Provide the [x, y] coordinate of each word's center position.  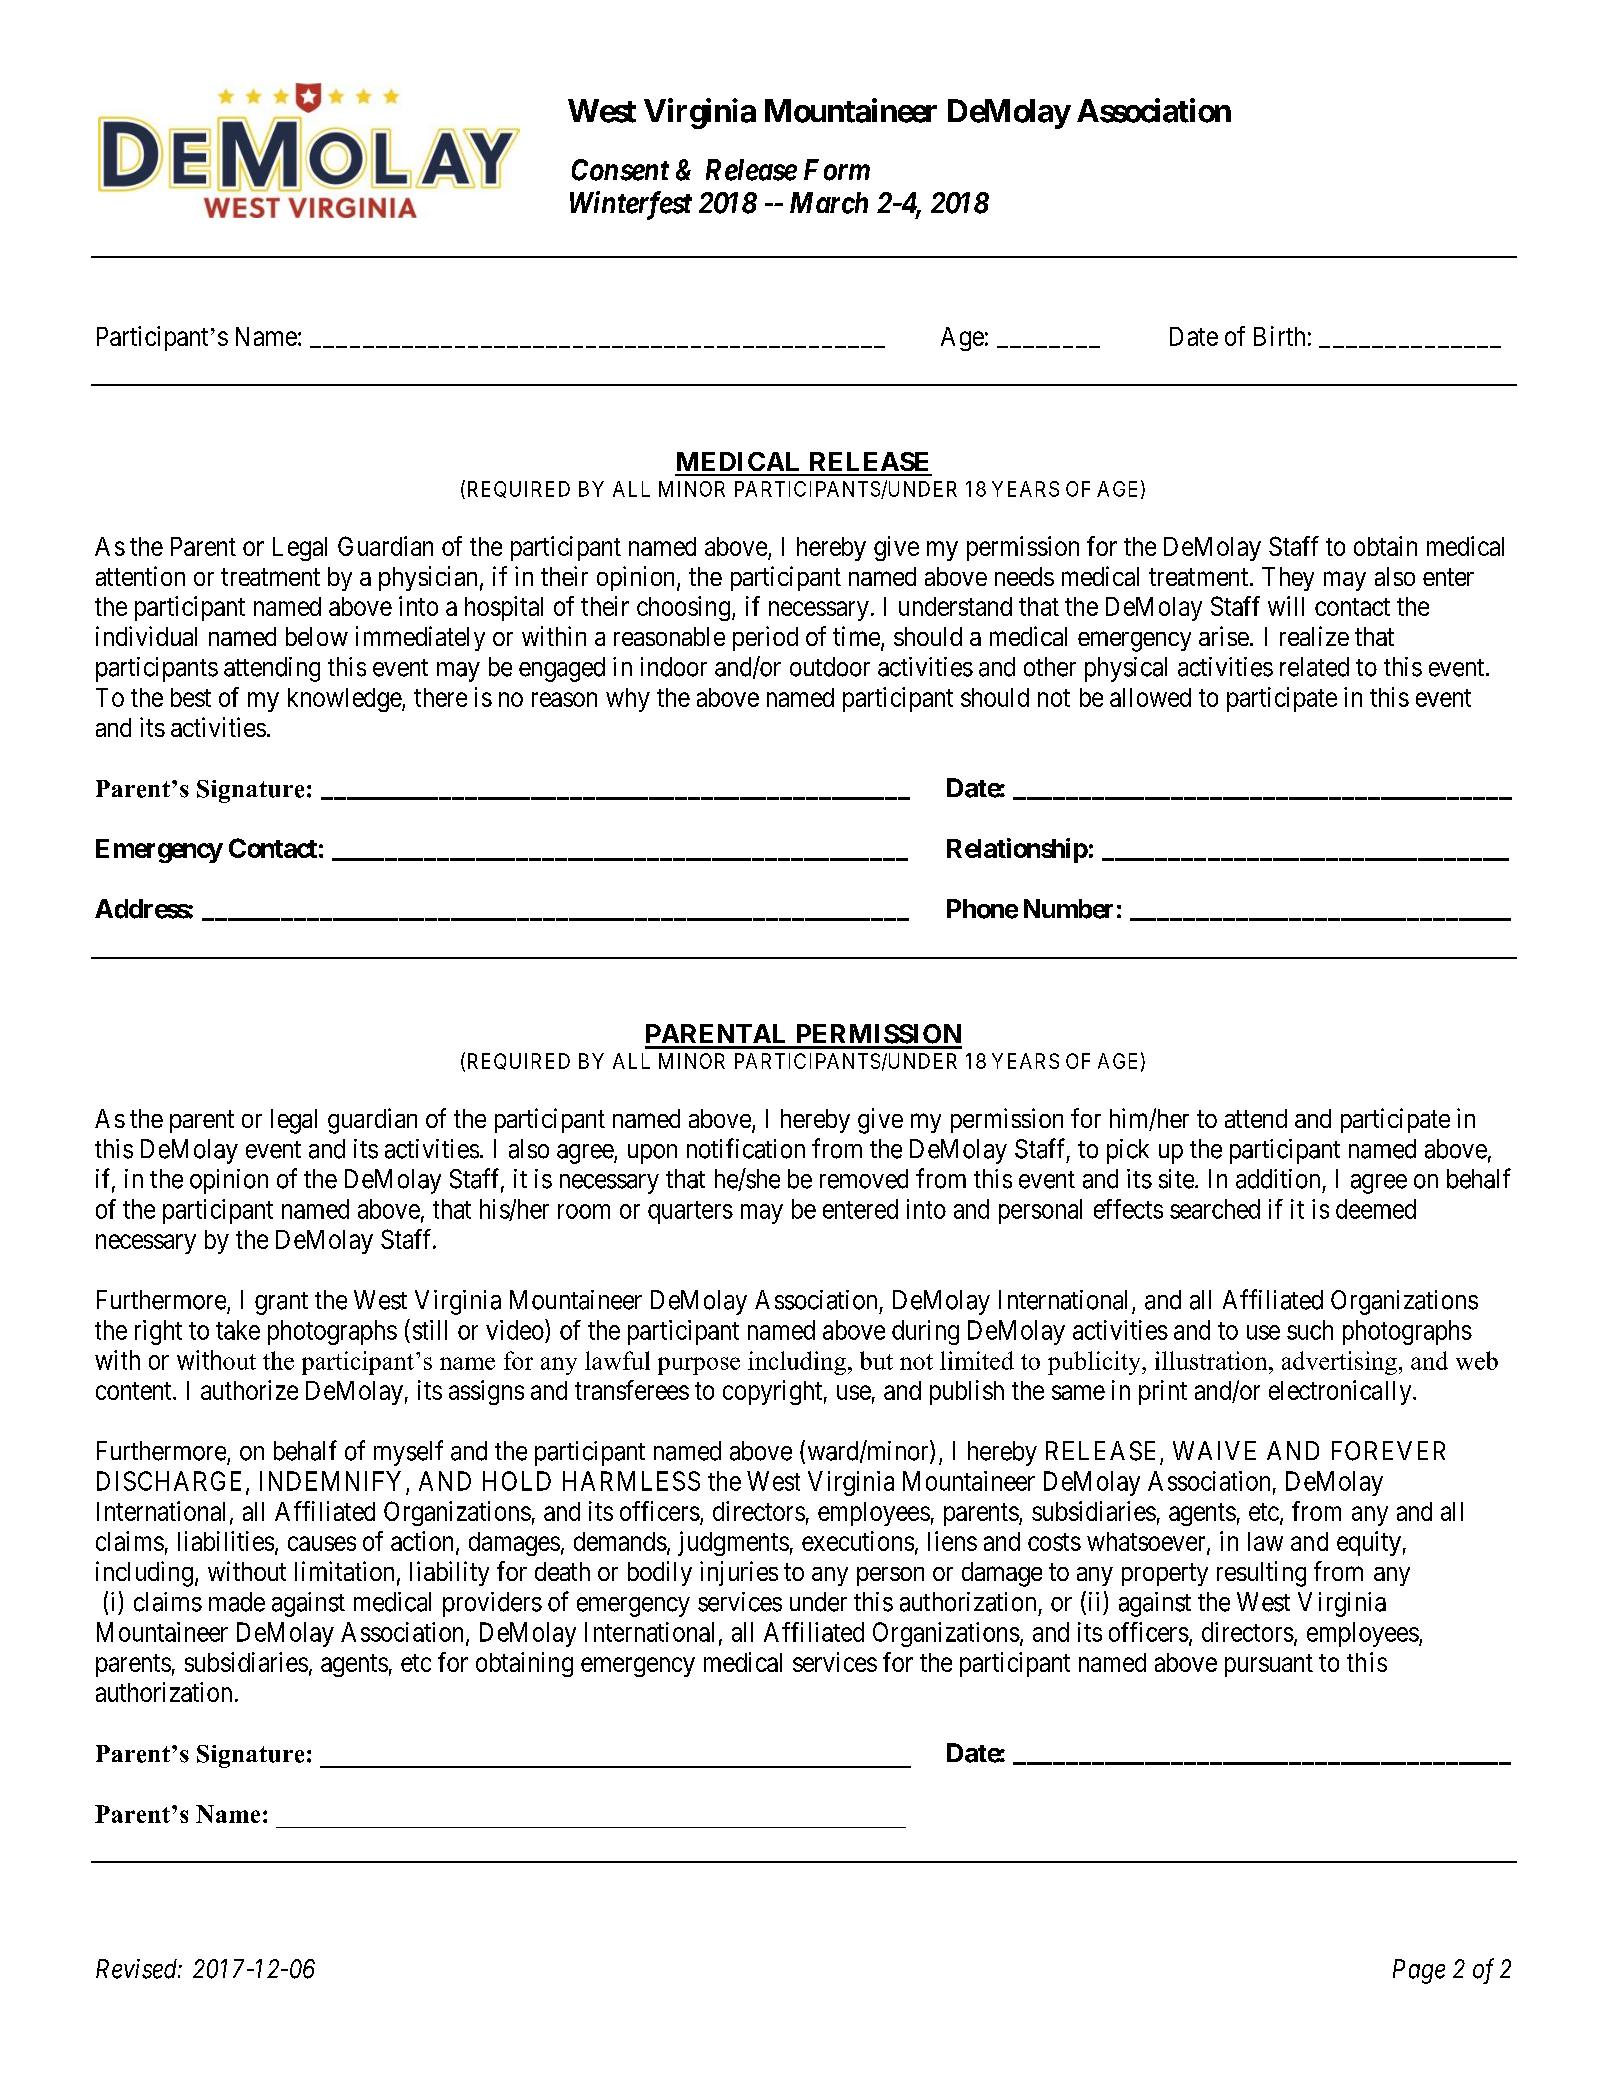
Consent [620, 170]
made [237, 1602]
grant [281, 1303]
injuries [739, 1573]
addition [1278, 1179]
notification [746, 1148]
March [829, 203]
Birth [1279, 336]
